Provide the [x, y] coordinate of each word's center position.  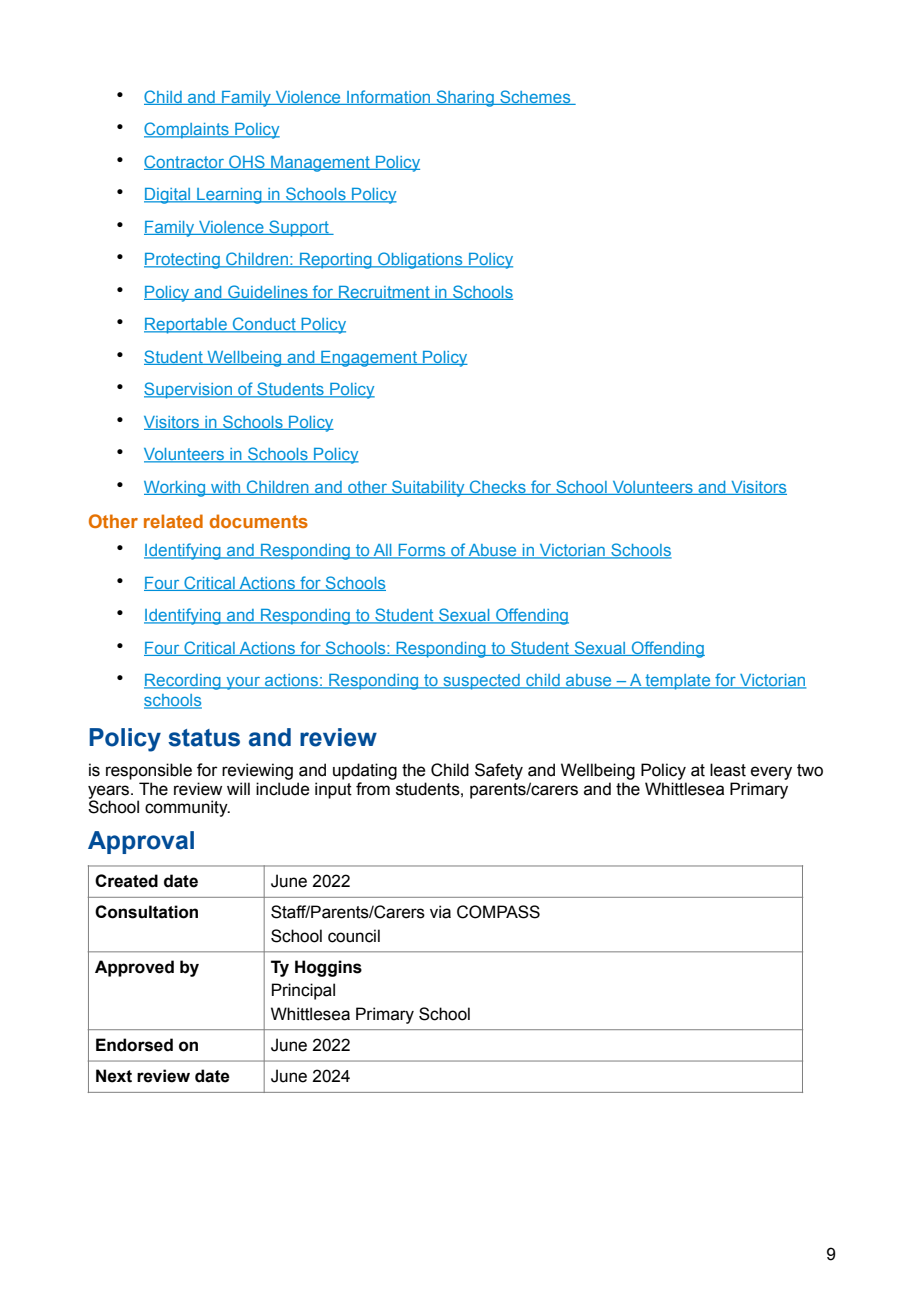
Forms [422, 551]
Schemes [535, 97]
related [173, 521]
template [678, 682]
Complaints [187, 130]
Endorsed [134, 1045]
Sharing [465, 98]
